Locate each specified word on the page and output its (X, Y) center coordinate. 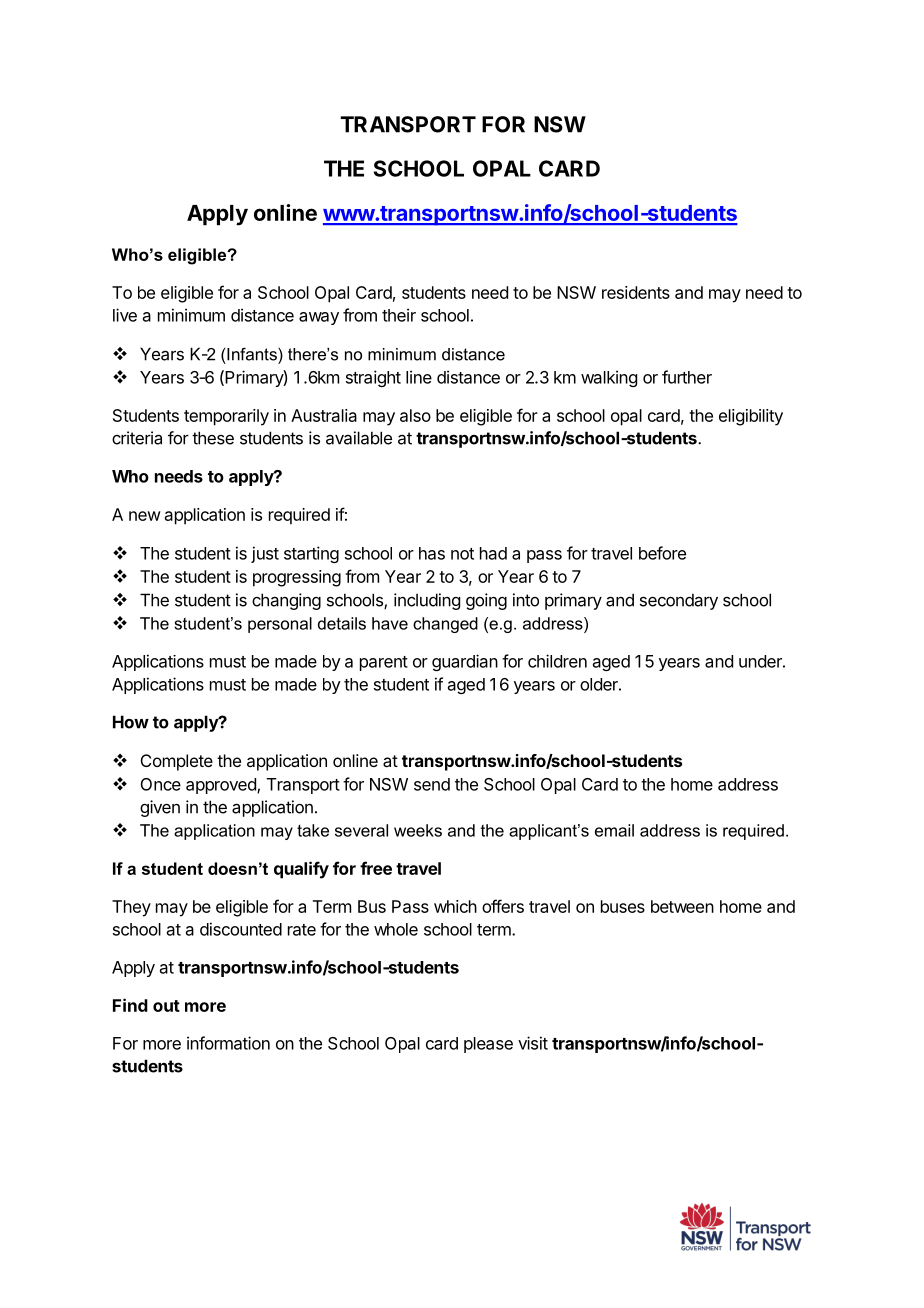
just (265, 554)
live (125, 315)
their (399, 315)
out (166, 1006)
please (488, 1045)
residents (636, 292)
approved (222, 786)
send (432, 784)
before (662, 553)
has (432, 553)
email (614, 830)
